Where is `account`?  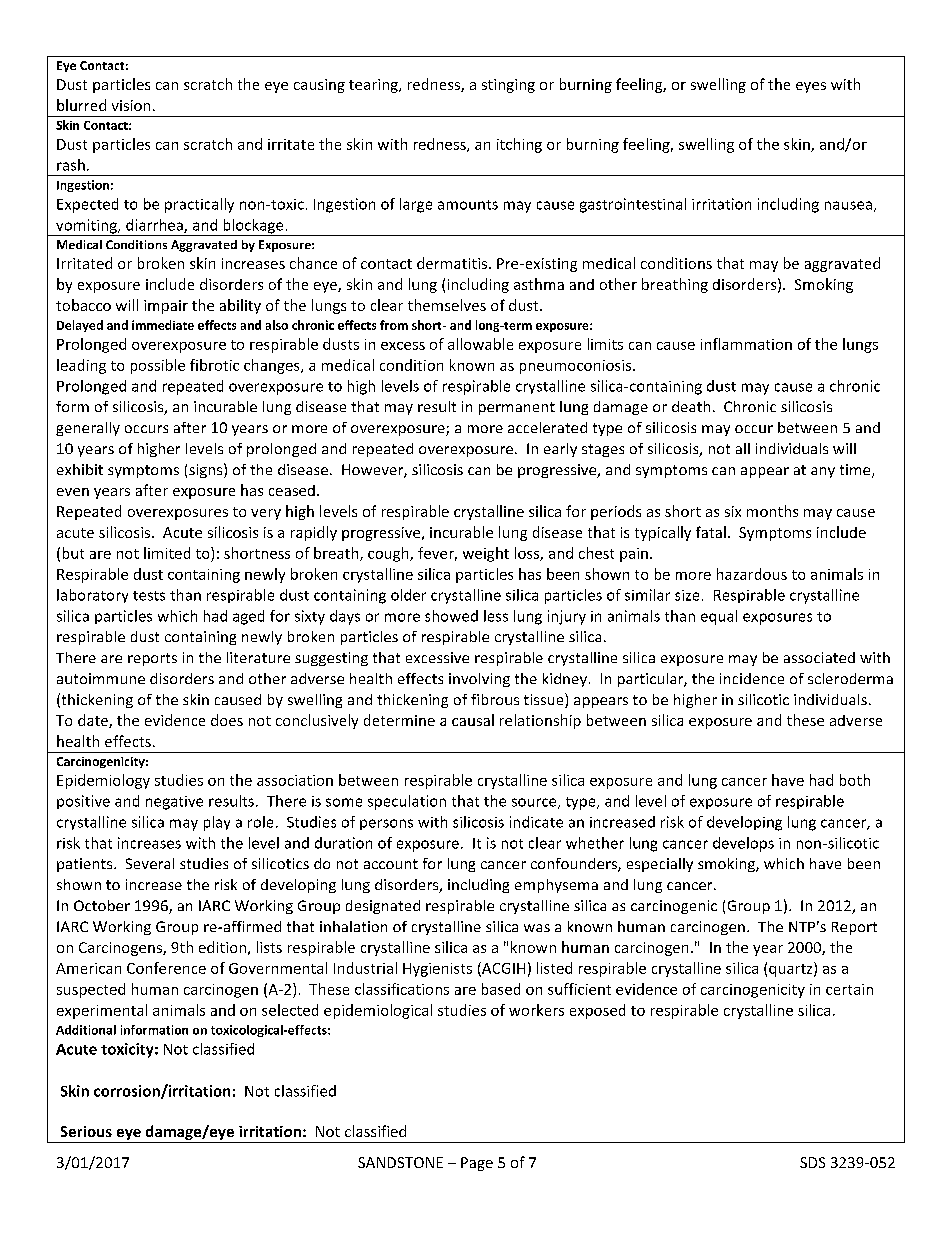 account is located at coordinates (391, 864).
